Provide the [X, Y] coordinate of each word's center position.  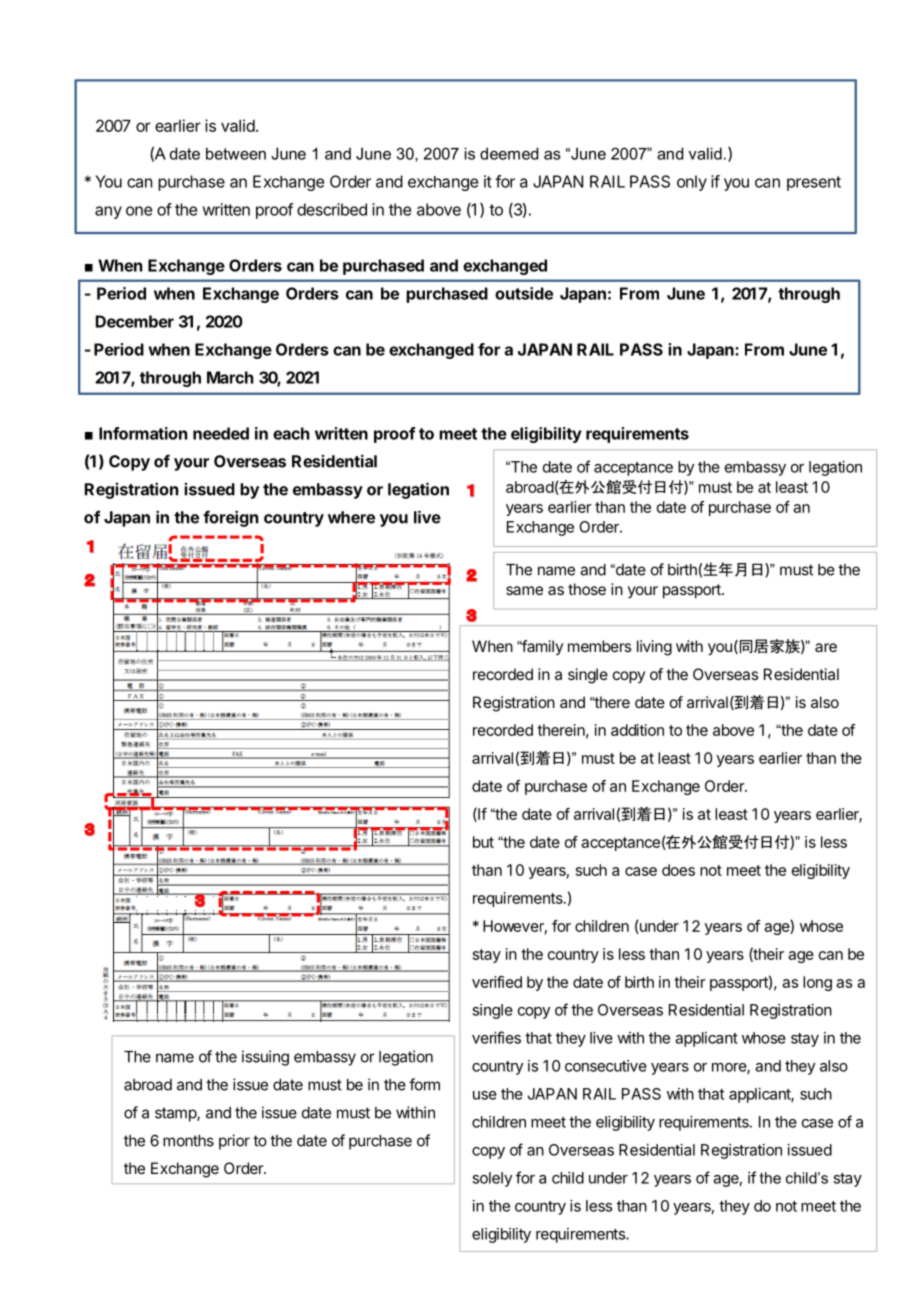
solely [492, 1179]
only [692, 183]
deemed [509, 153]
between [236, 153]
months [188, 1141]
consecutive [606, 1066]
